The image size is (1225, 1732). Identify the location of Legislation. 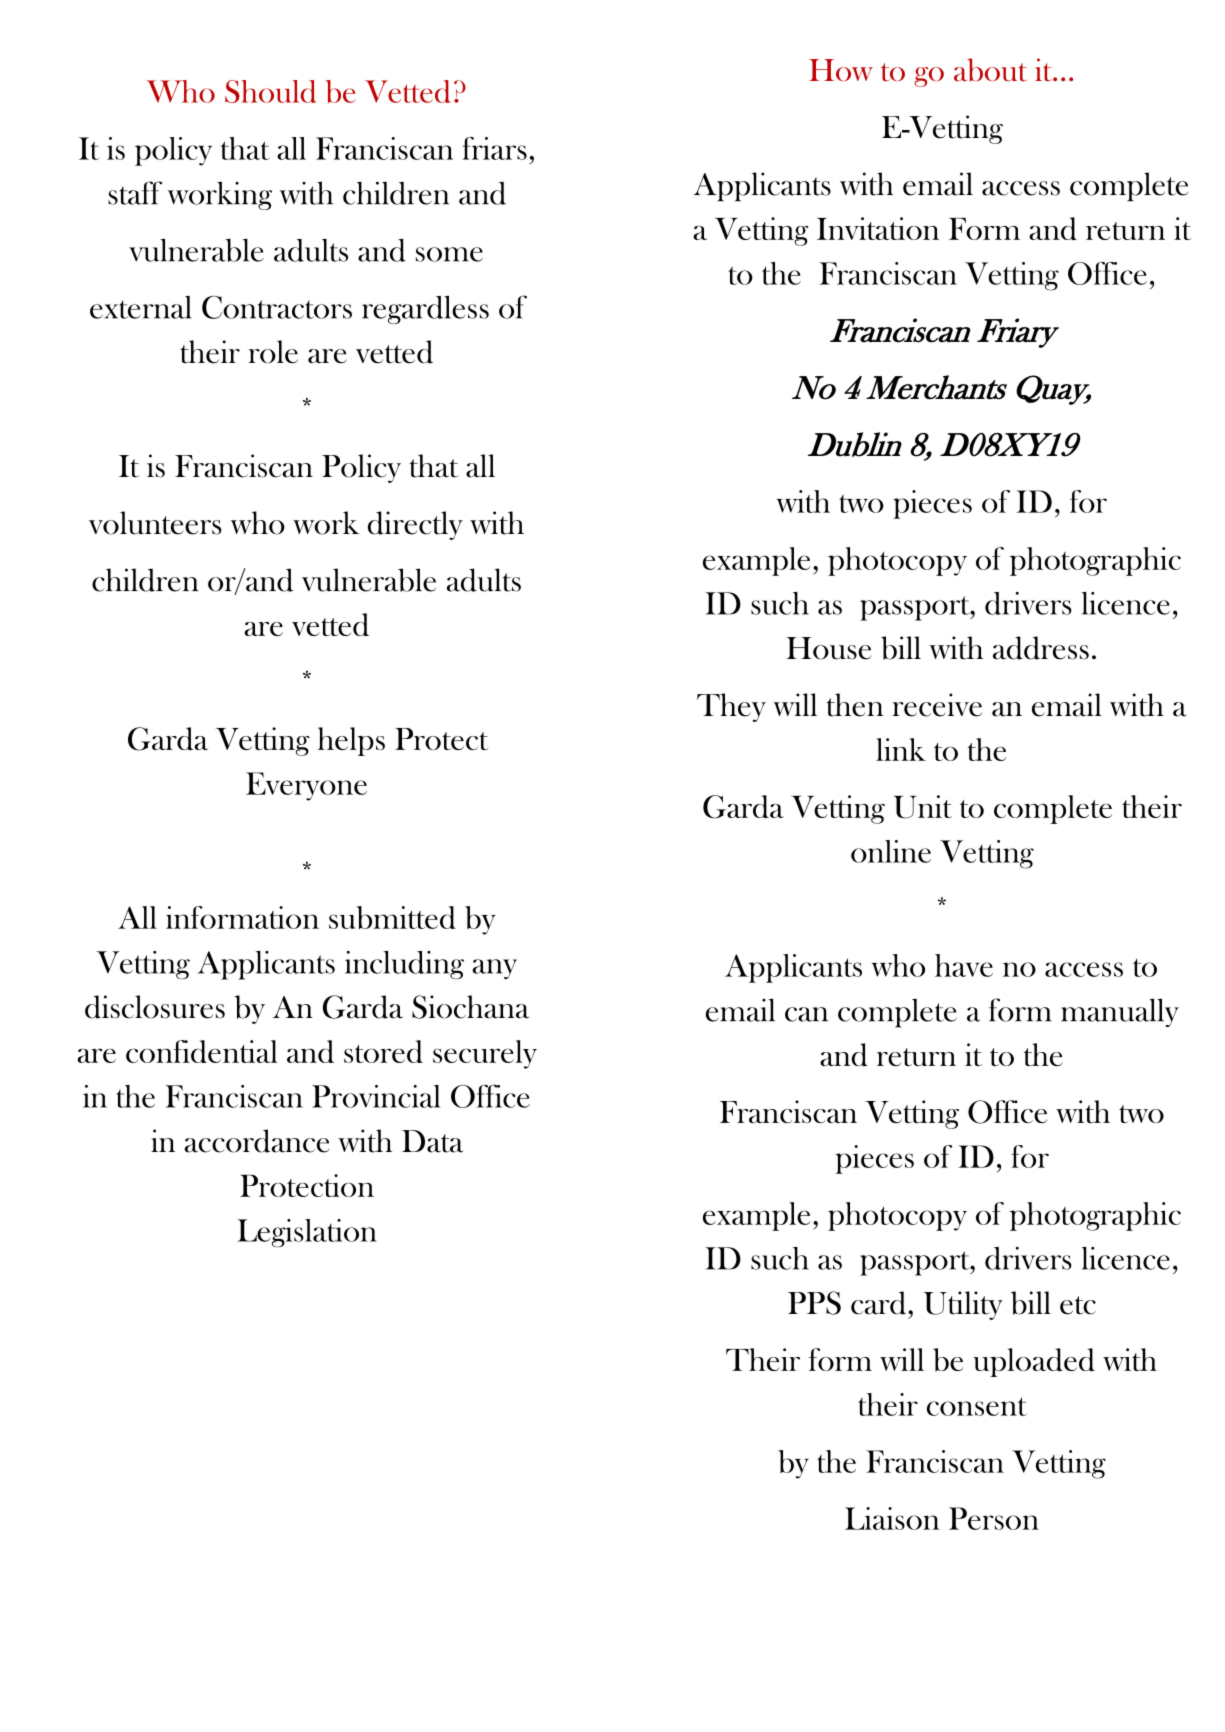
(307, 1233).
